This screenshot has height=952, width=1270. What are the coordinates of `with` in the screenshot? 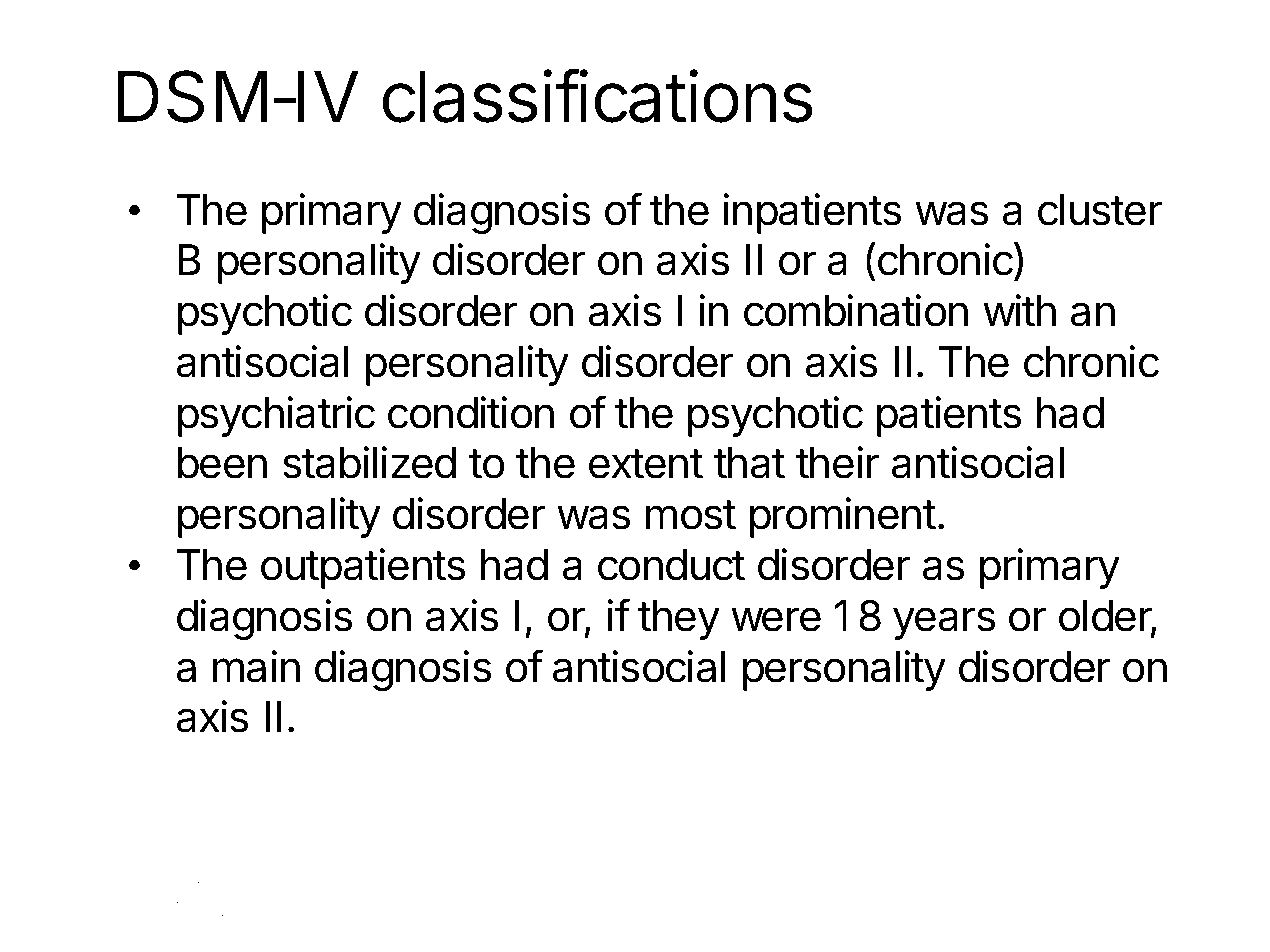 It's located at (1019, 310).
